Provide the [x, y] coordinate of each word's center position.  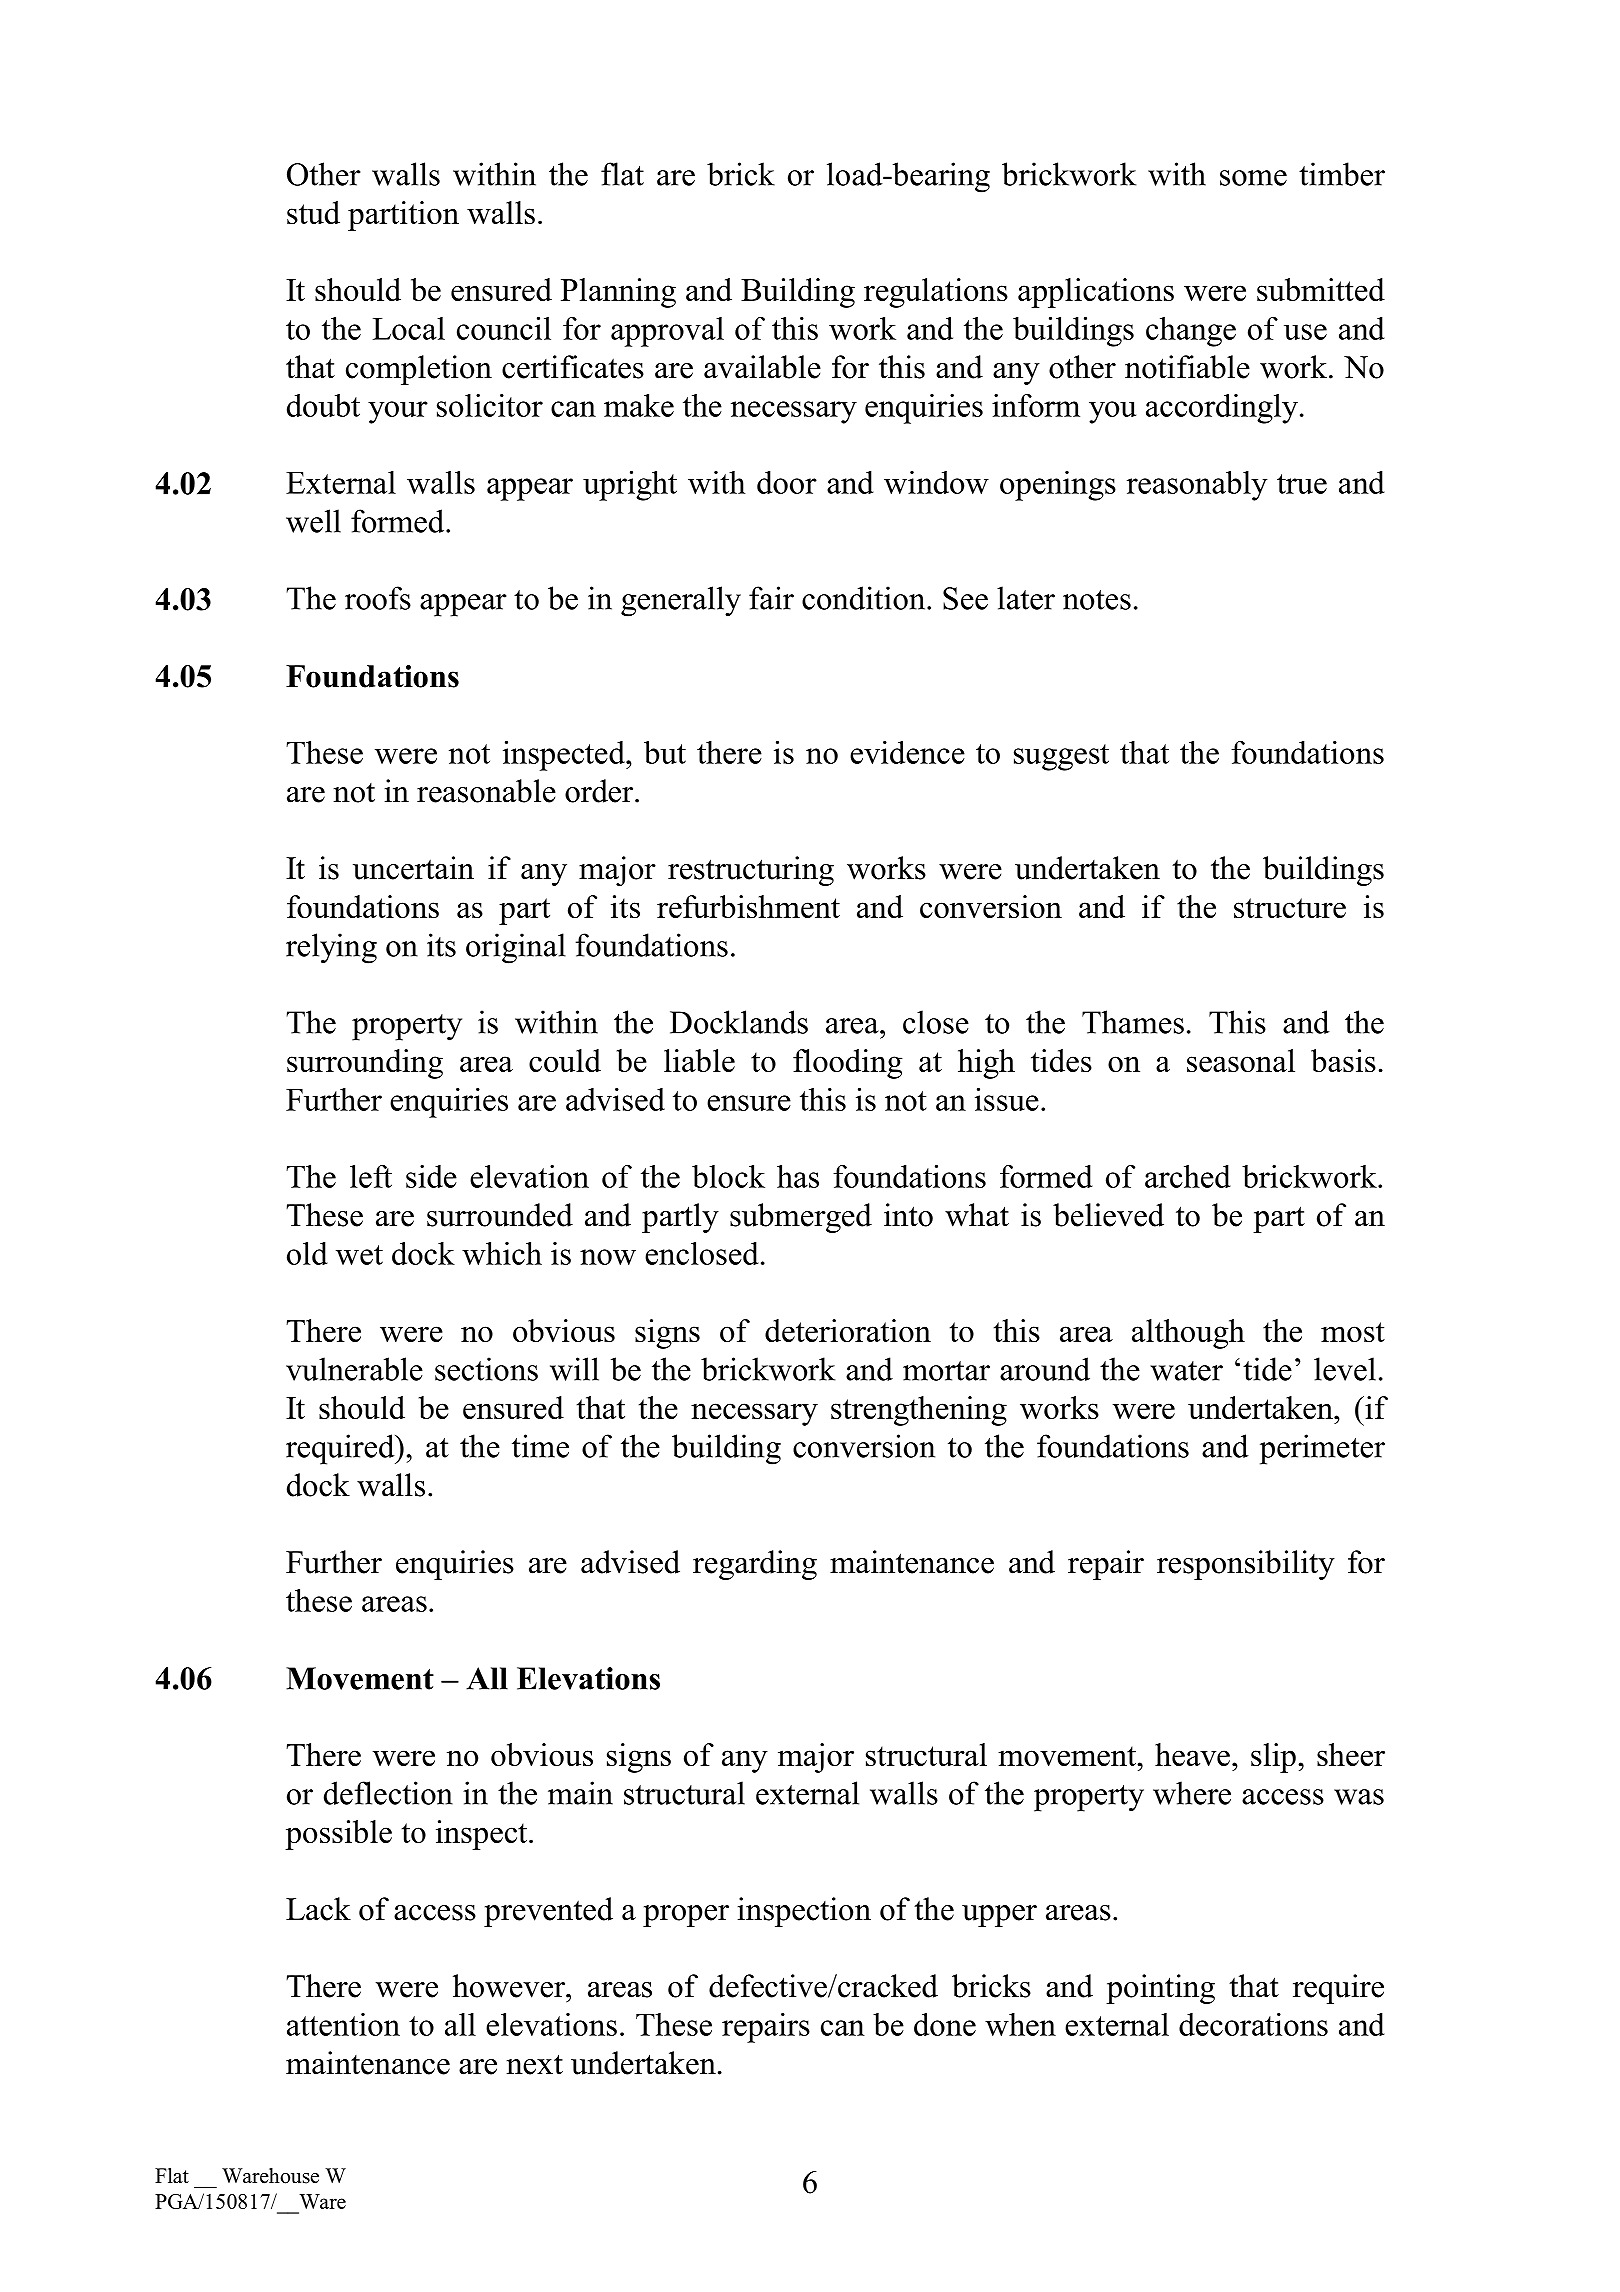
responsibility [1246, 1565]
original [516, 948]
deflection [388, 1793]
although [1188, 1334]
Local [409, 328]
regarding [755, 1565]
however [510, 1986]
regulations [936, 293]
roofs [378, 598]
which [502, 1253]
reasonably [1197, 486]
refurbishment [748, 906]
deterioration [848, 1330]
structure [1290, 908]
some [1253, 178]
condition [865, 598]
